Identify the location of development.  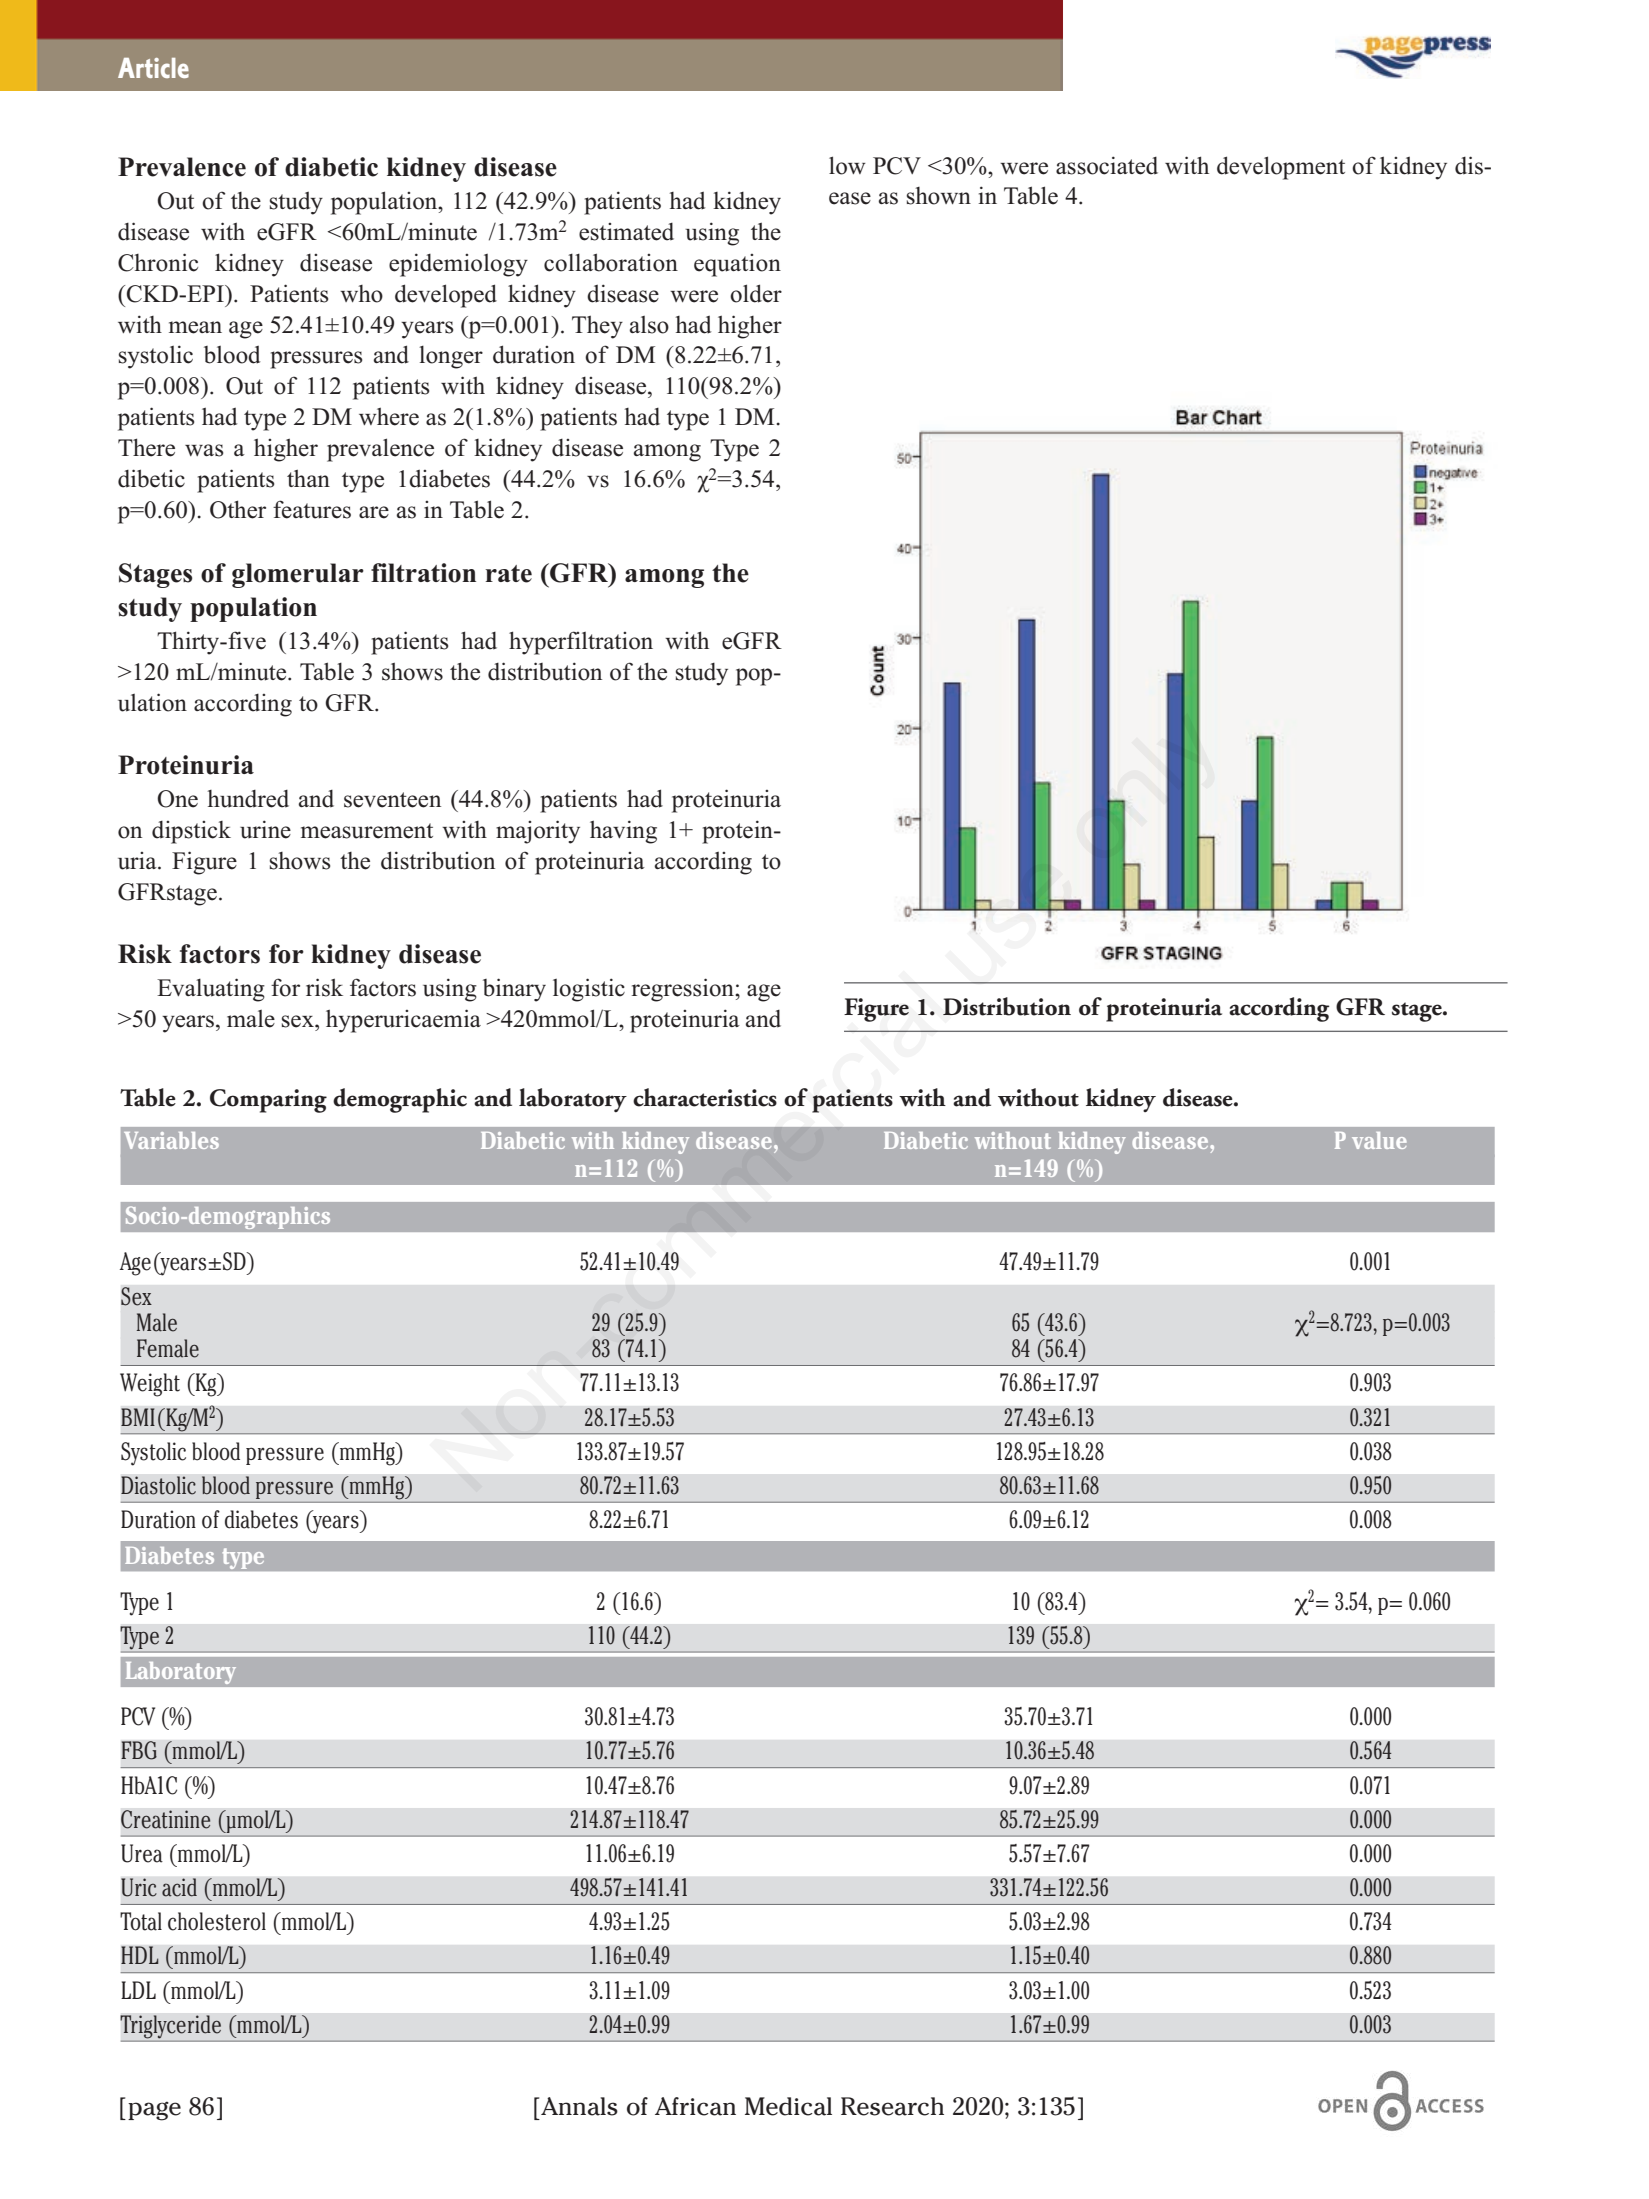
(1281, 168).
